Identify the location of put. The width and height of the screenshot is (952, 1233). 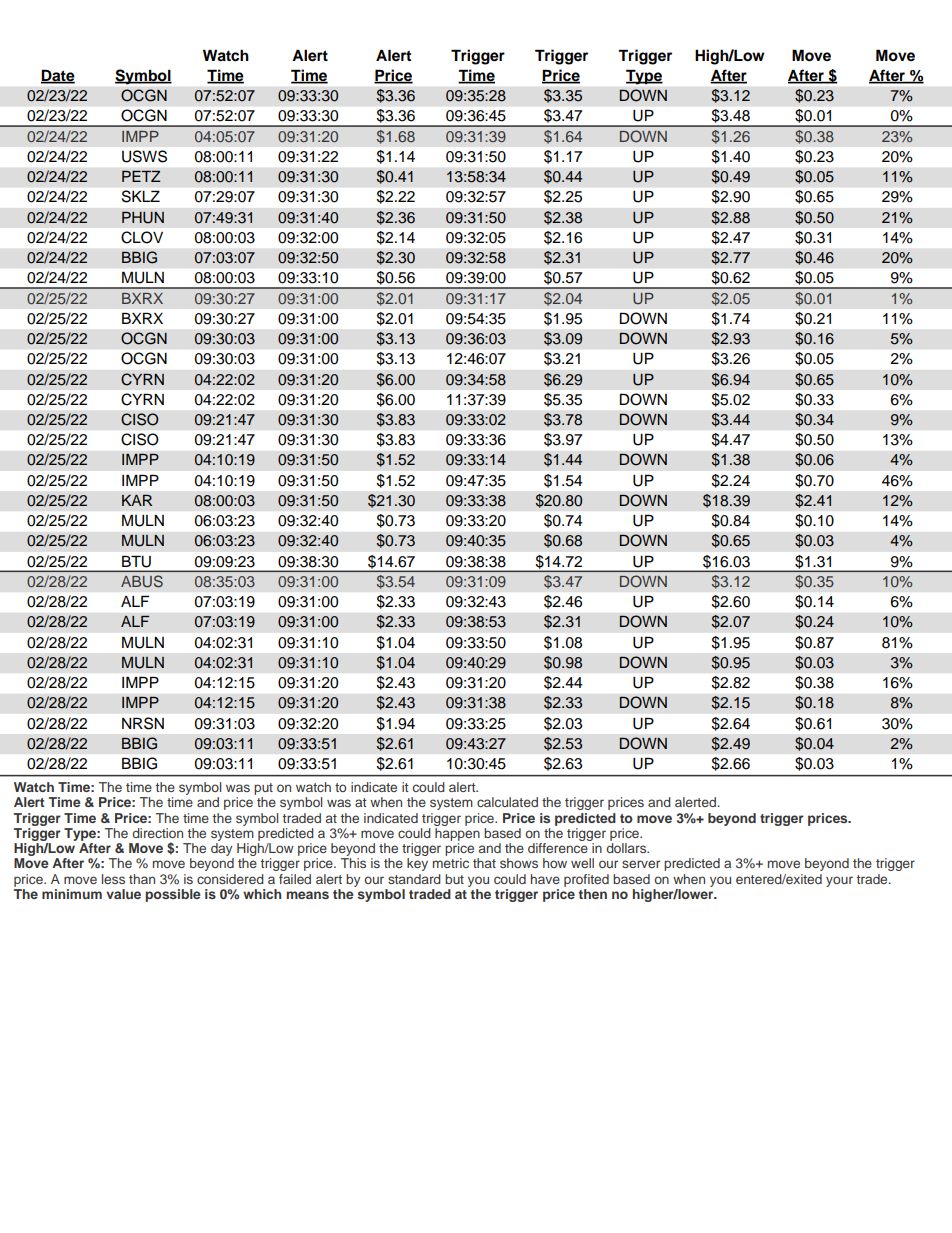
(263, 789).
